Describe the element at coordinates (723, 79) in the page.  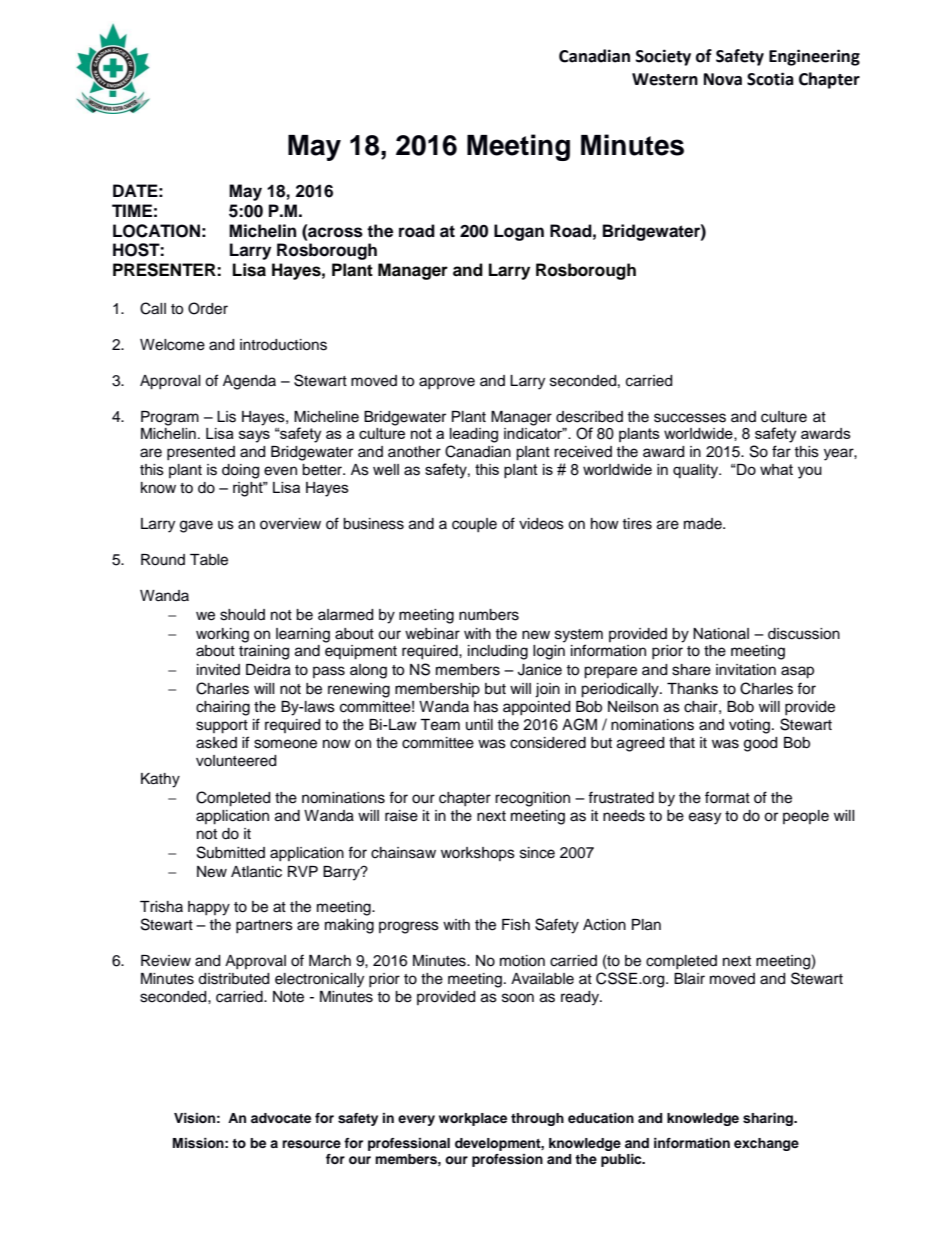
I see `Nova` at that location.
